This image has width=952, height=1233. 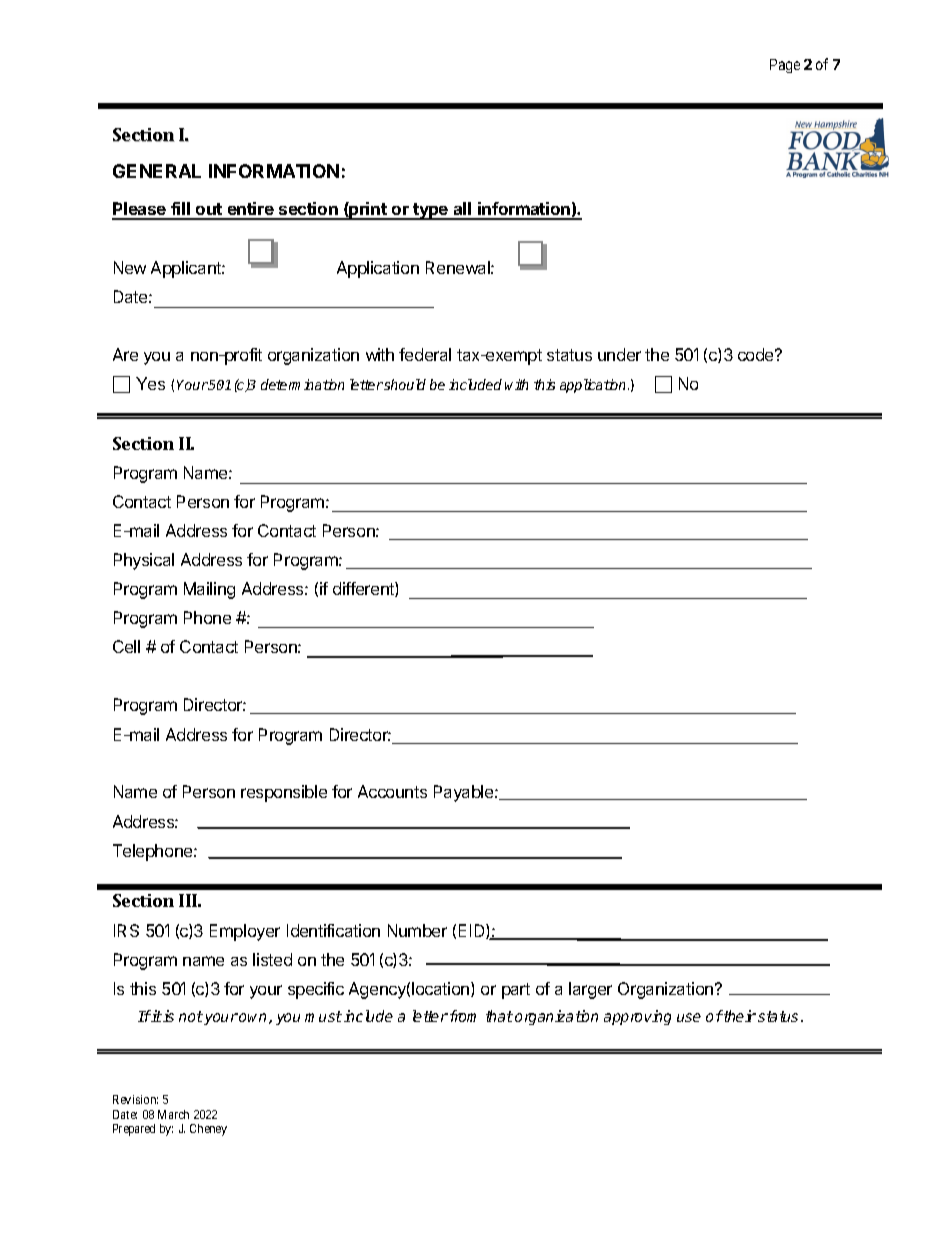 I want to click on responsible, so click(x=284, y=793).
